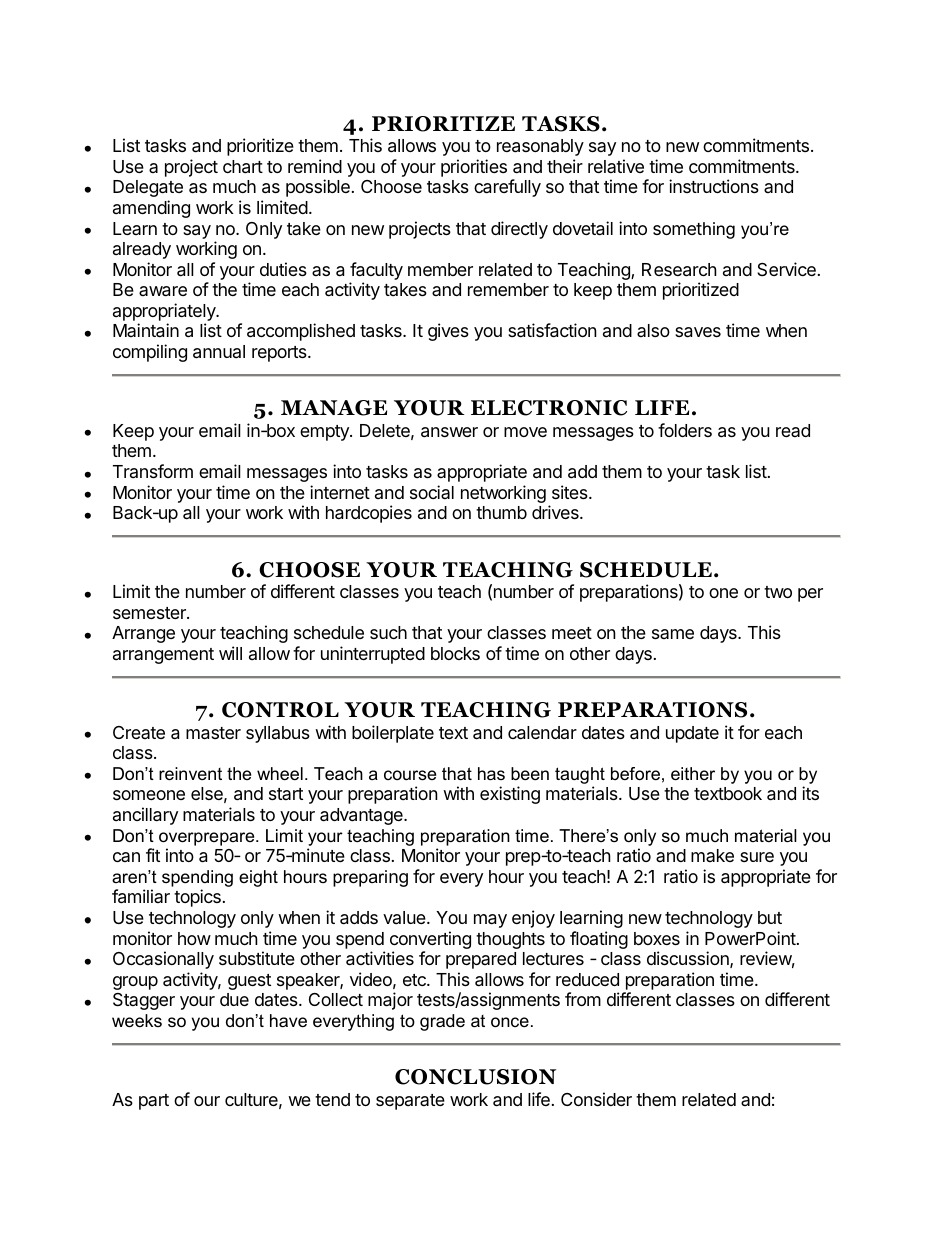 The image size is (952, 1233). What do you see at coordinates (673, 634) in the screenshot?
I see `same` at bounding box center [673, 634].
